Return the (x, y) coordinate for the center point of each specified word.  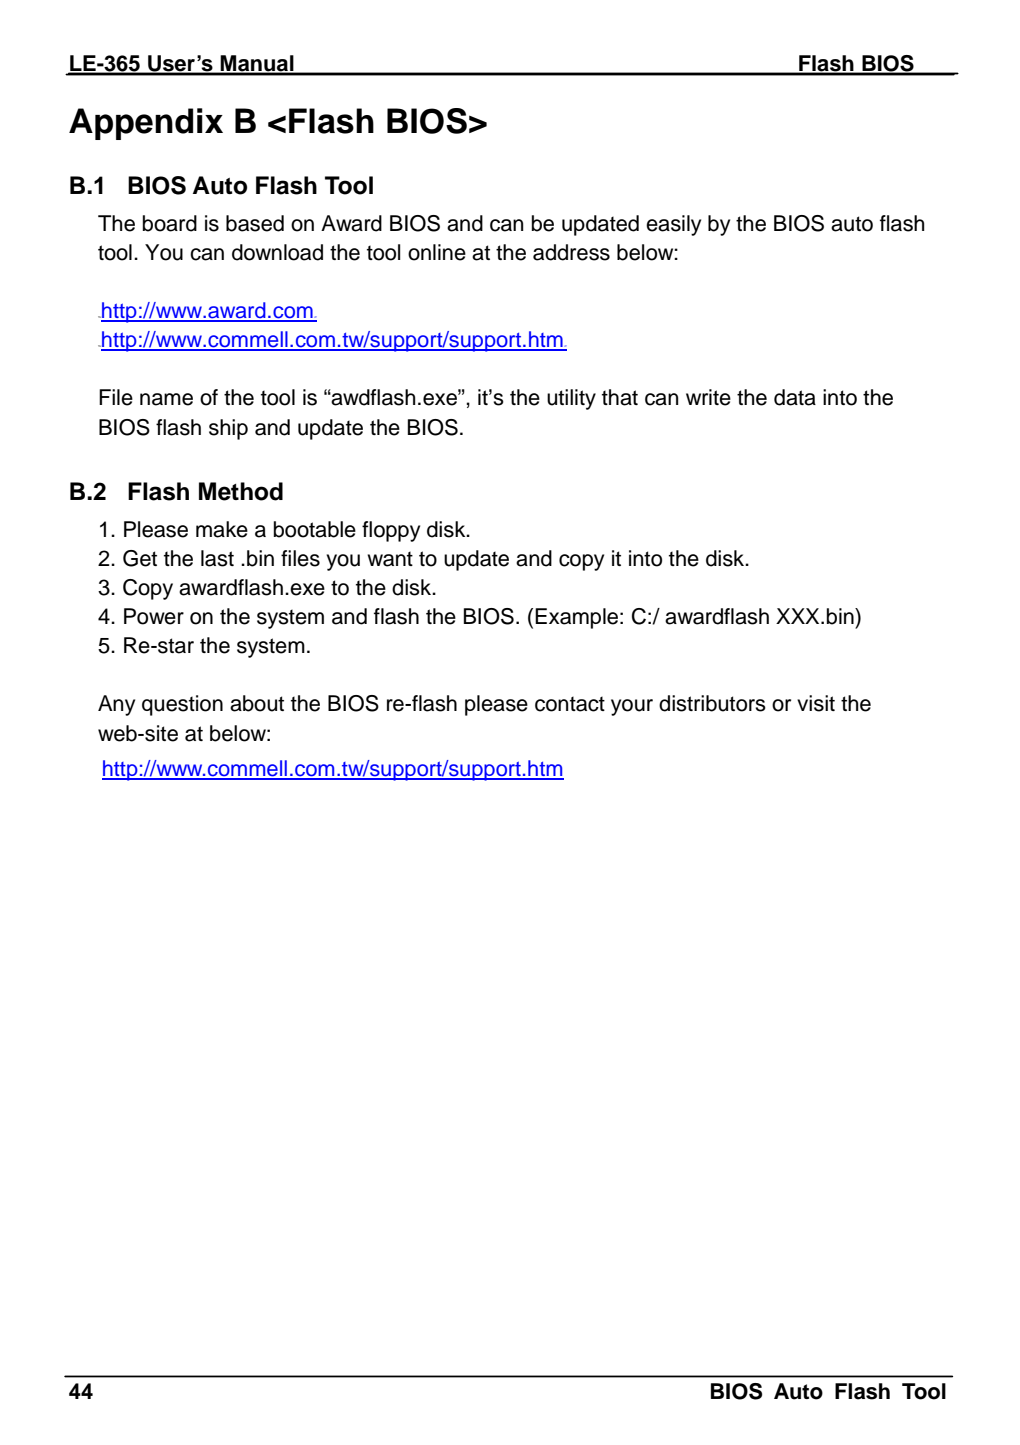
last (217, 558)
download (277, 252)
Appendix (146, 124)
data (795, 397)
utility (571, 399)
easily (673, 225)
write (708, 397)
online (437, 252)
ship (228, 429)
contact (570, 704)
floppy (391, 531)
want (390, 559)
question (182, 705)
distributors (712, 703)
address (571, 252)
